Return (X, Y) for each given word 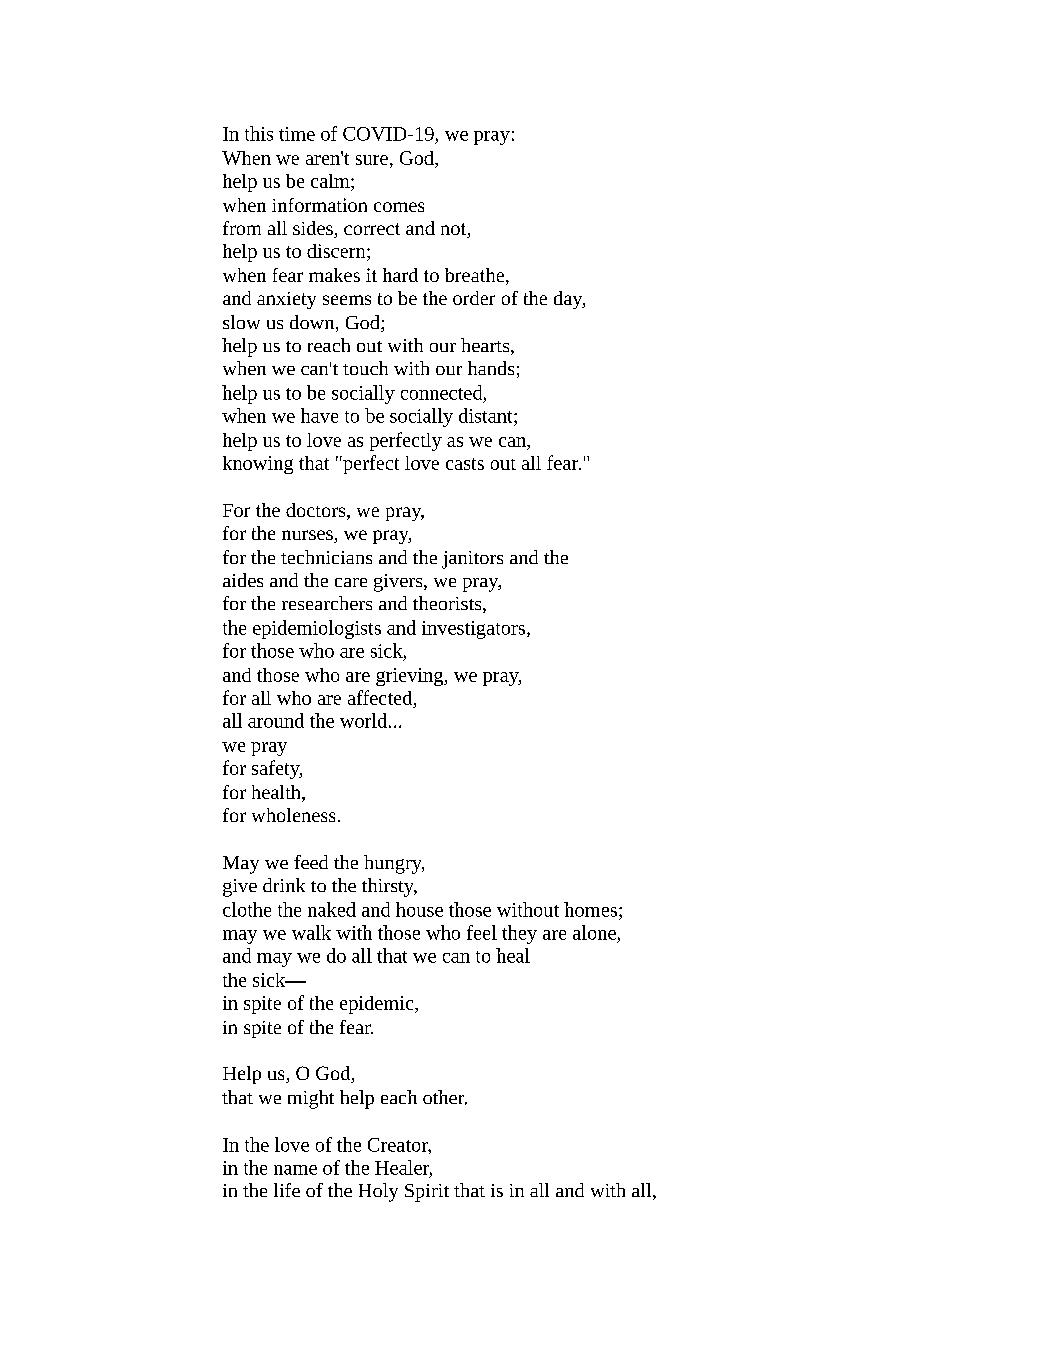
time (297, 134)
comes (399, 207)
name (295, 1170)
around (276, 720)
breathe (474, 275)
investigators (473, 630)
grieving (410, 677)
